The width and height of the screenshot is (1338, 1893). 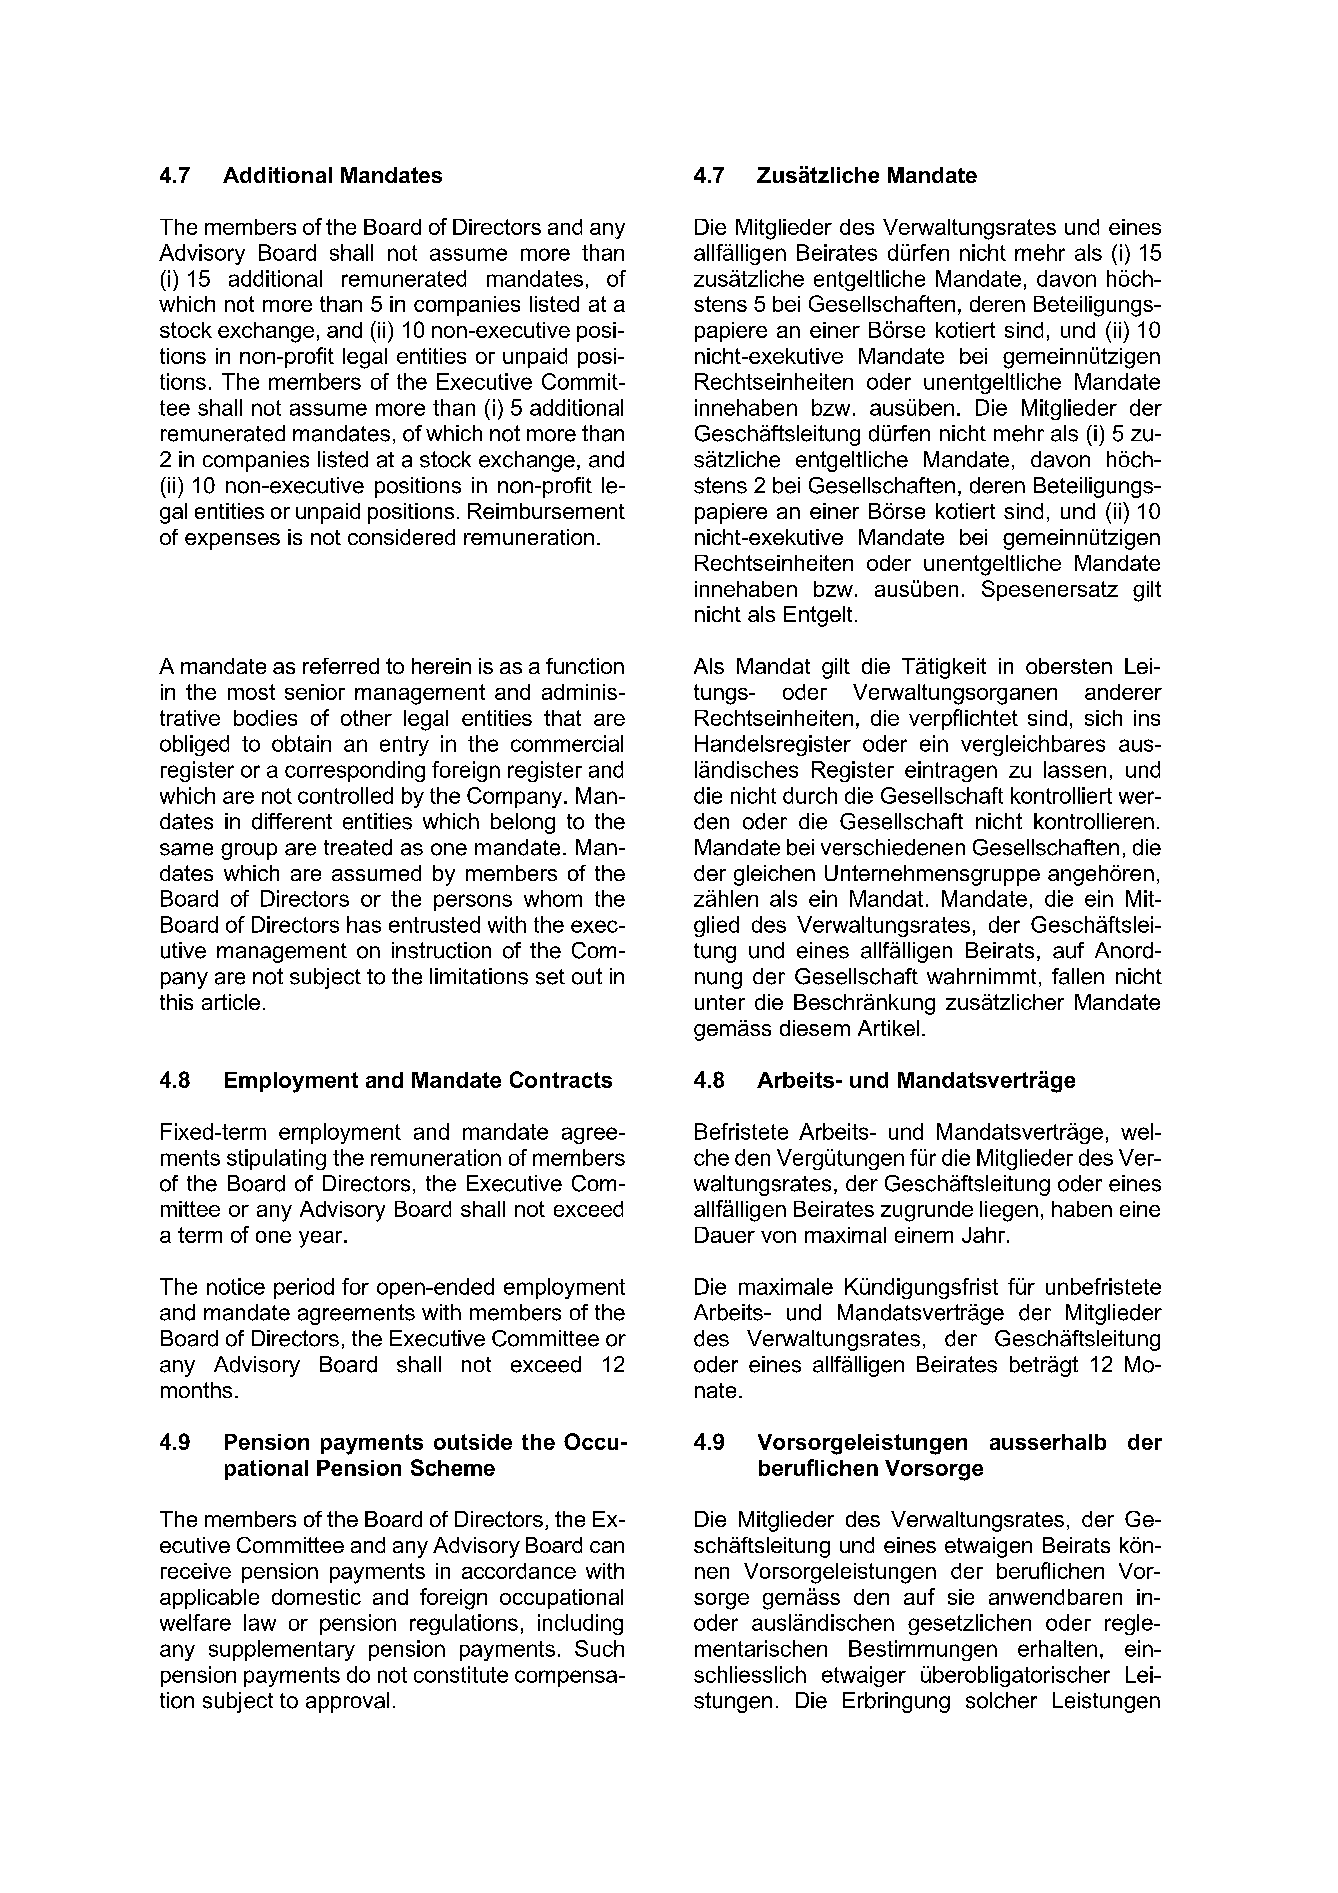 What do you see at coordinates (282, 1650) in the screenshot?
I see `supplementary` at bounding box center [282, 1650].
